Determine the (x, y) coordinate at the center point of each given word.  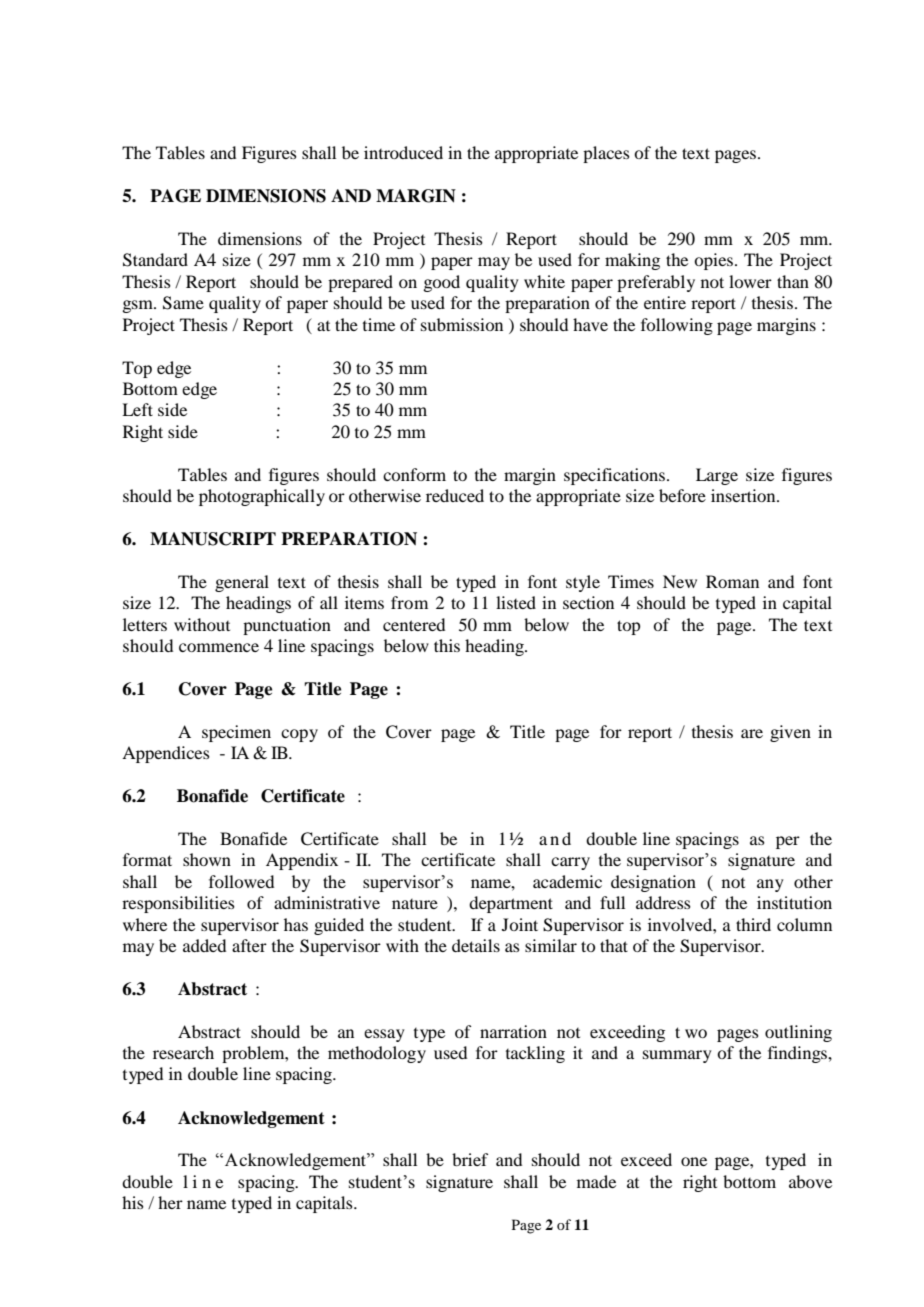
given (790, 733)
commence (219, 647)
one (694, 1161)
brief (470, 1159)
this (447, 645)
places (606, 154)
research (183, 1052)
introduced (403, 152)
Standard (155, 260)
